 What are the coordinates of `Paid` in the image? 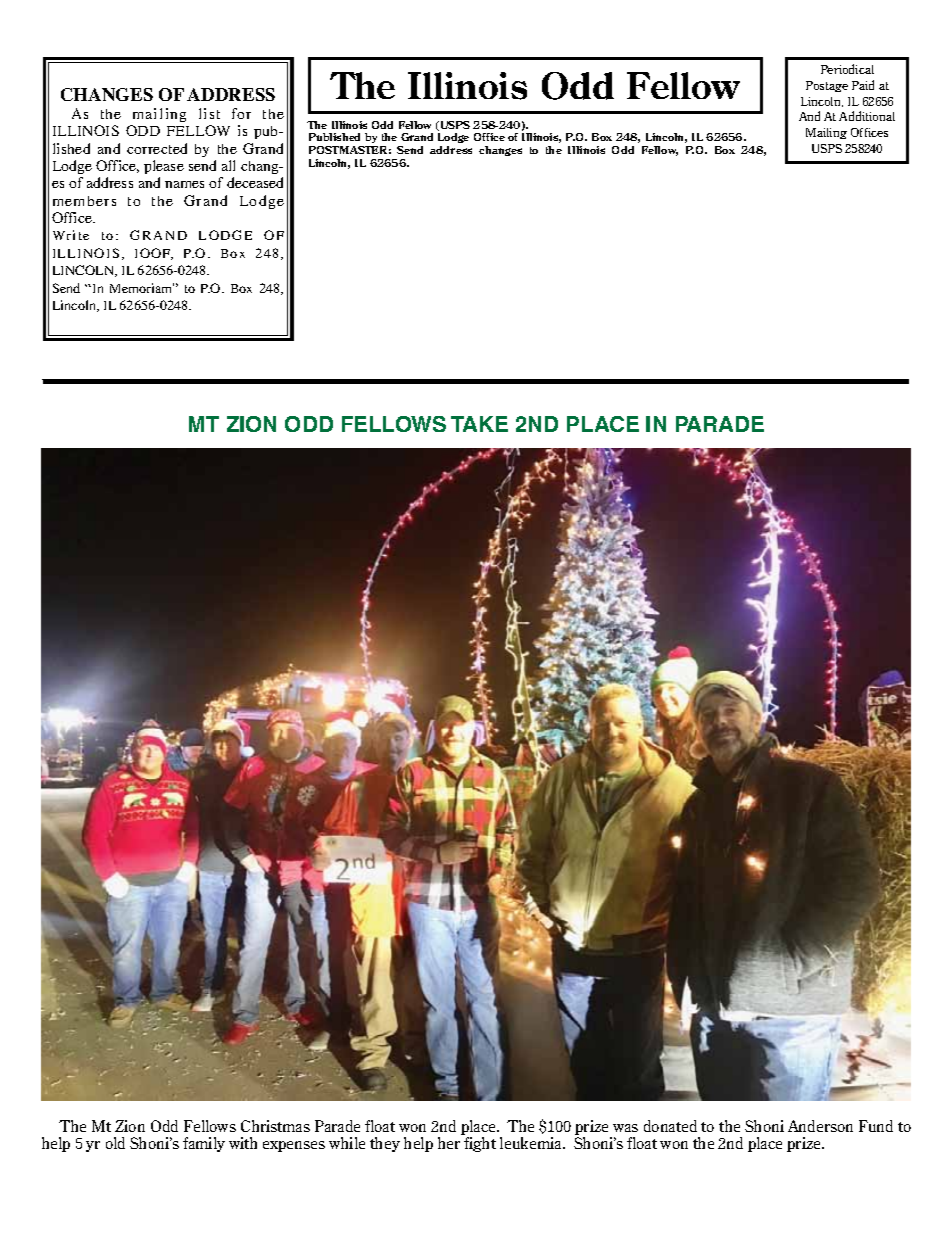 It's located at (863, 85).
